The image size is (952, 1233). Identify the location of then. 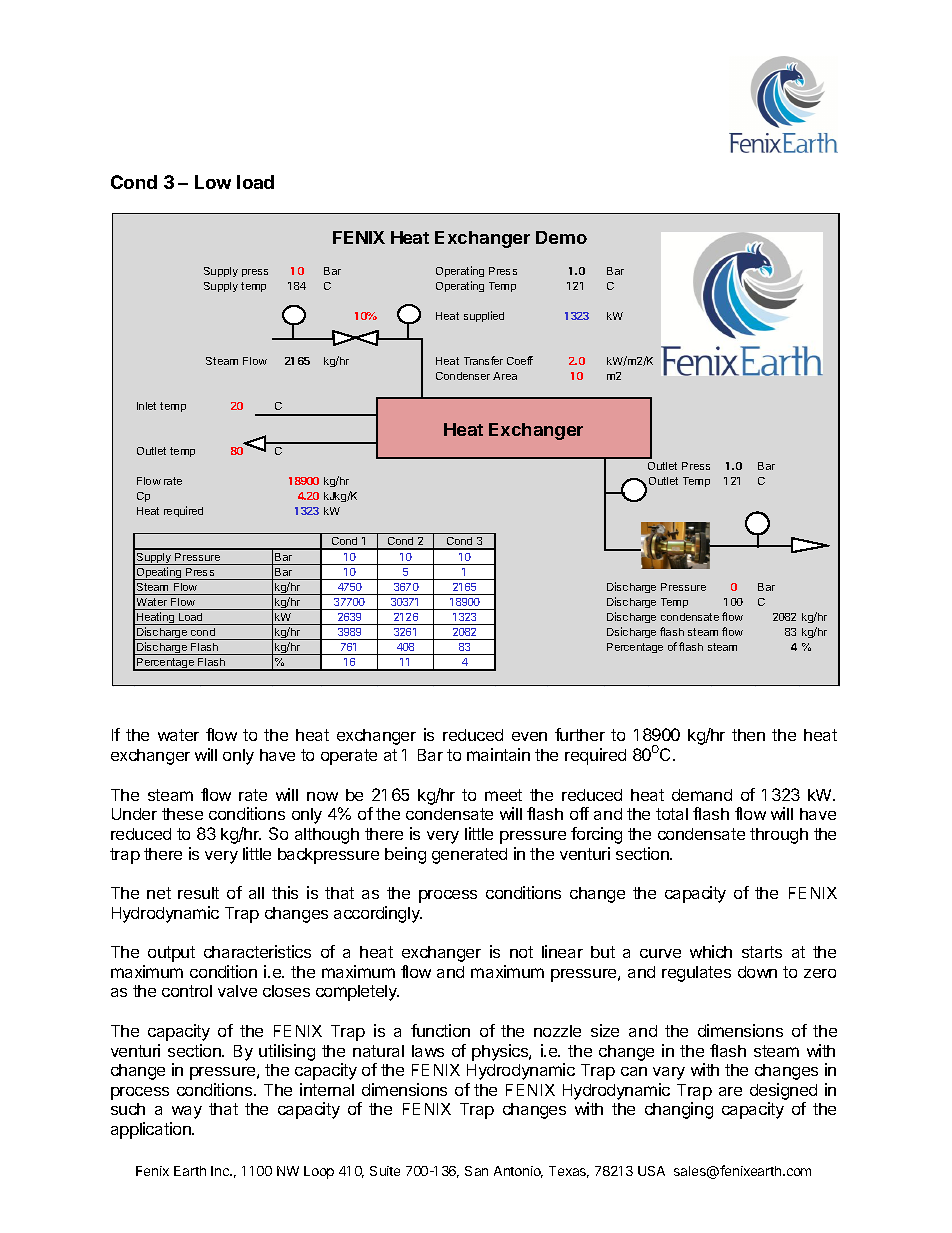
(748, 735).
